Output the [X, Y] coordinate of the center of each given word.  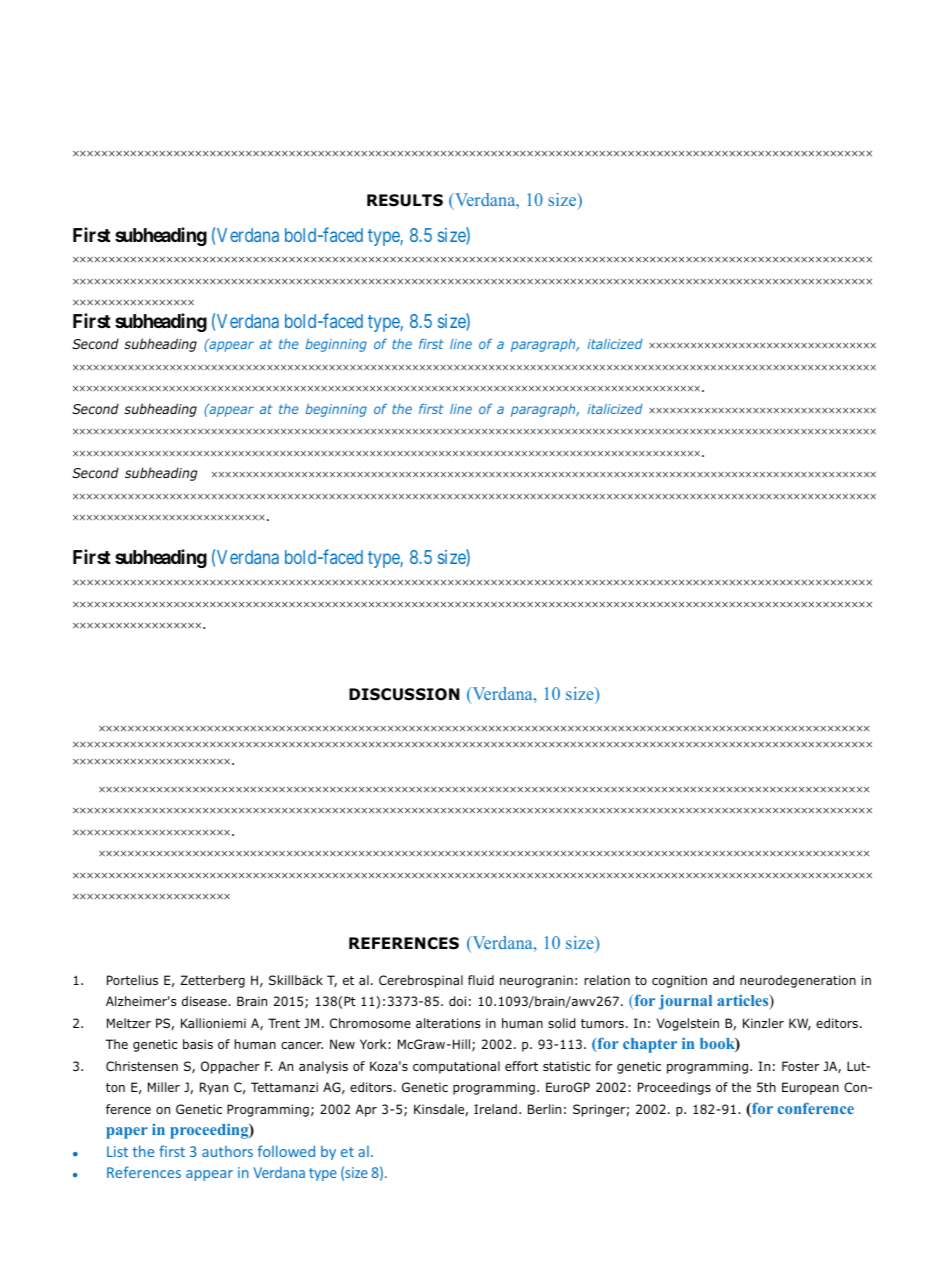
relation [607, 980]
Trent [284, 1023]
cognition [679, 981]
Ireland [495, 1109]
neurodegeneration [798, 981]
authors [227, 1151]
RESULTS [405, 200]
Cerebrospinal [421, 981]
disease [205, 1001]
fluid [481, 980]
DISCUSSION [404, 694]
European [810, 1088]
